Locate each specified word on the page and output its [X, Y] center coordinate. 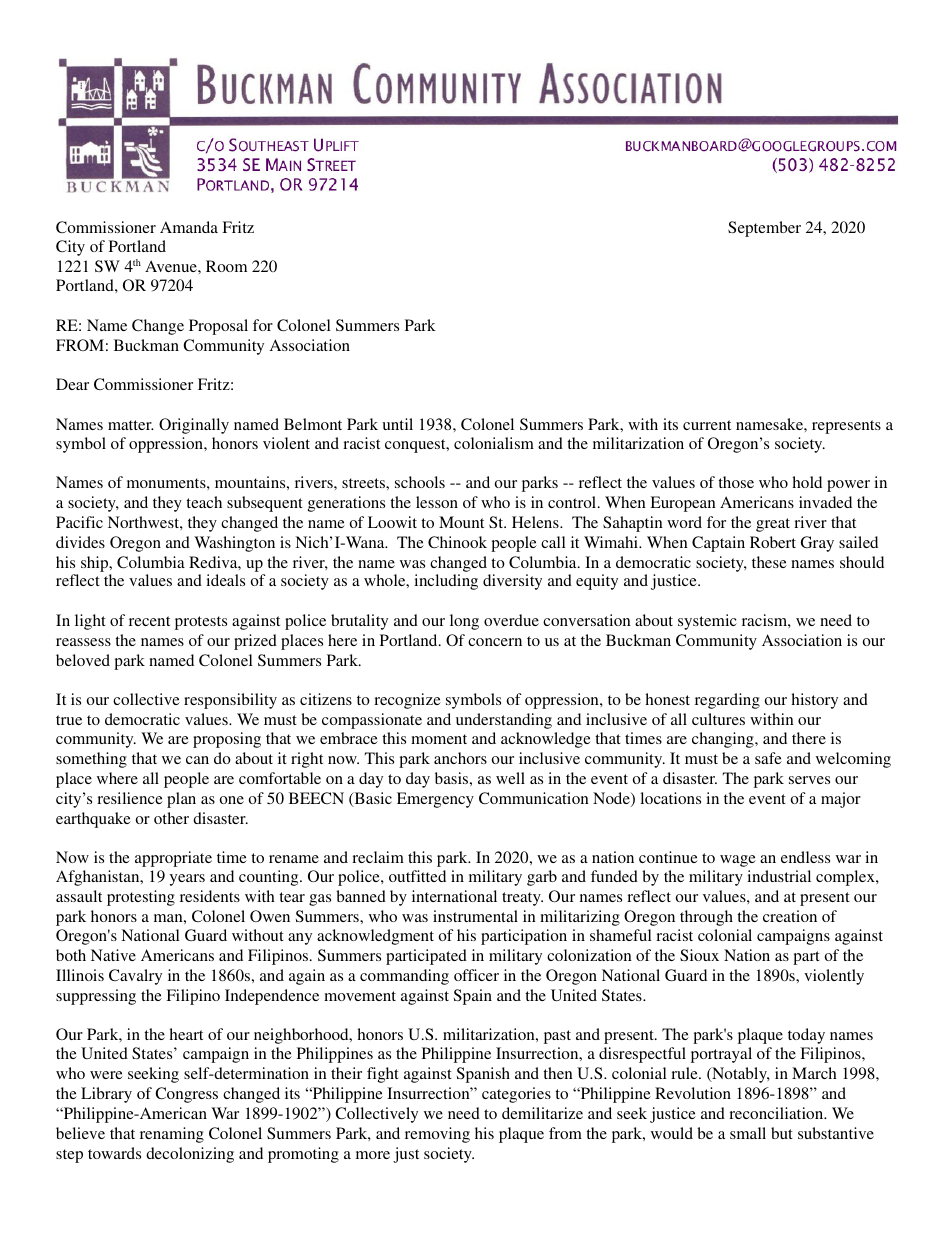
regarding [727, 701]
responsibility [230, 701]
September [764, 229]
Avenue [172, 266]
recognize [407, 701]
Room [226, 266]
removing [437, 1135]
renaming [172, 1135]
